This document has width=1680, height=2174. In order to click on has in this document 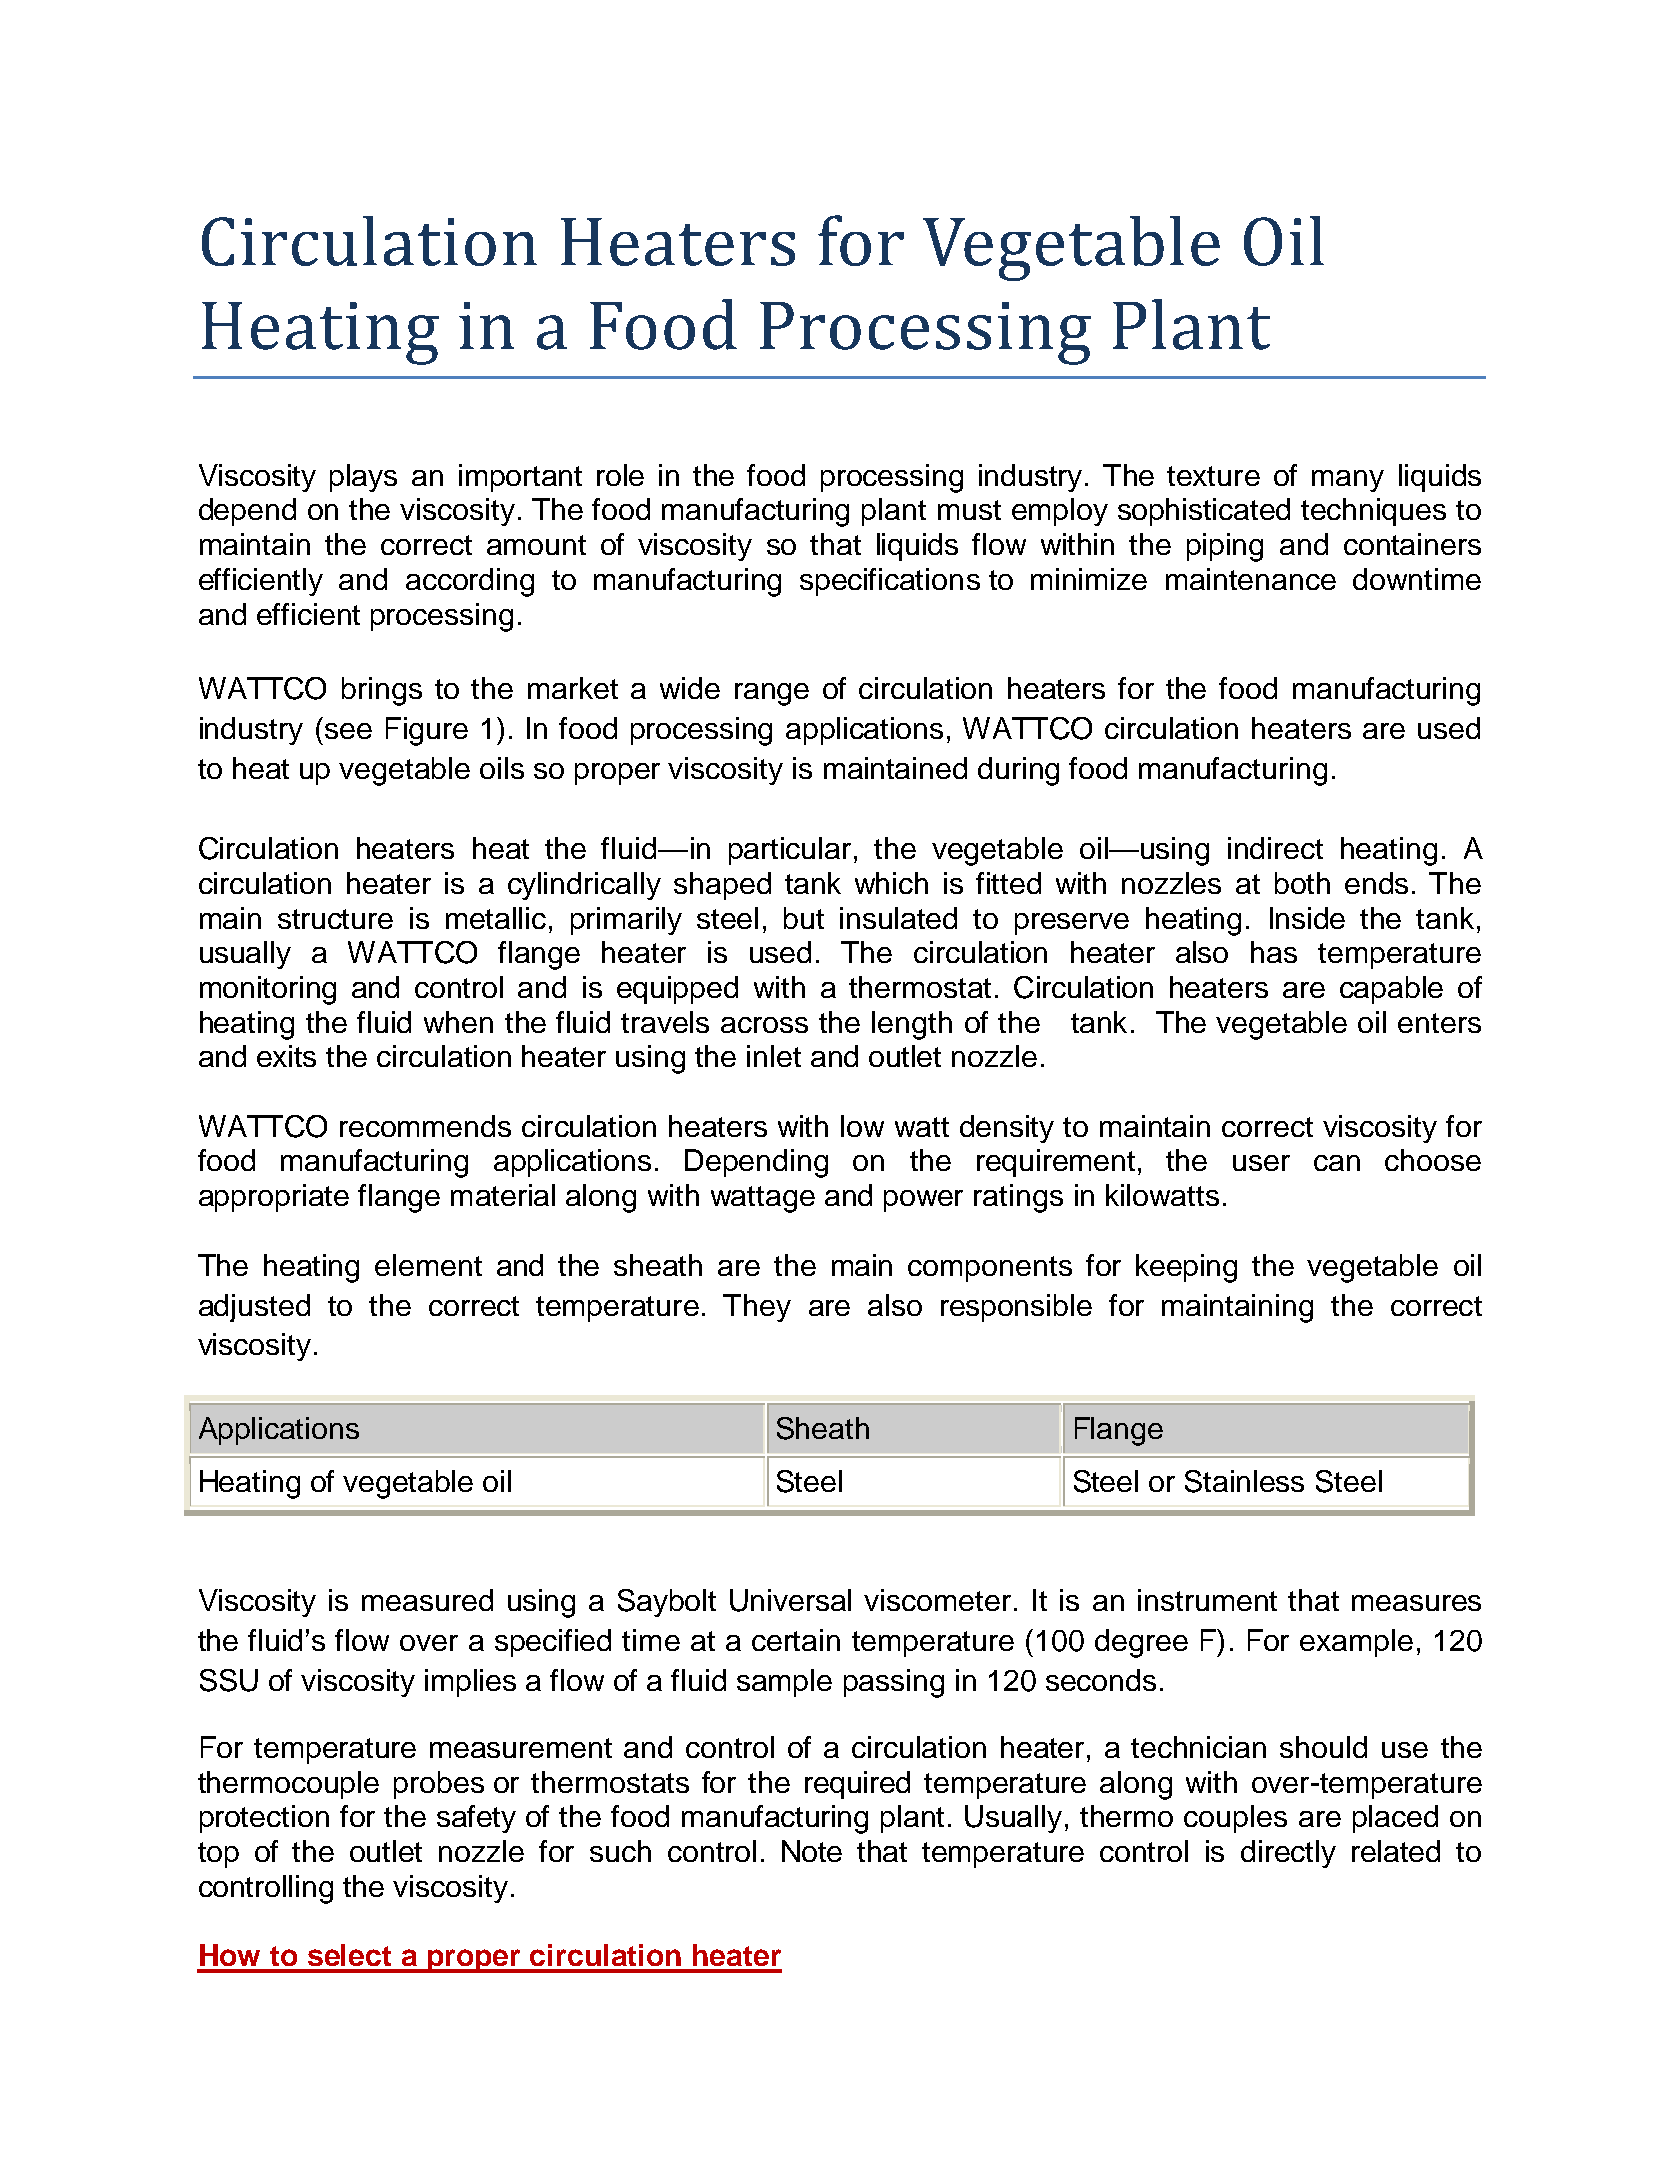, I will do `click(1274, 952)`.
